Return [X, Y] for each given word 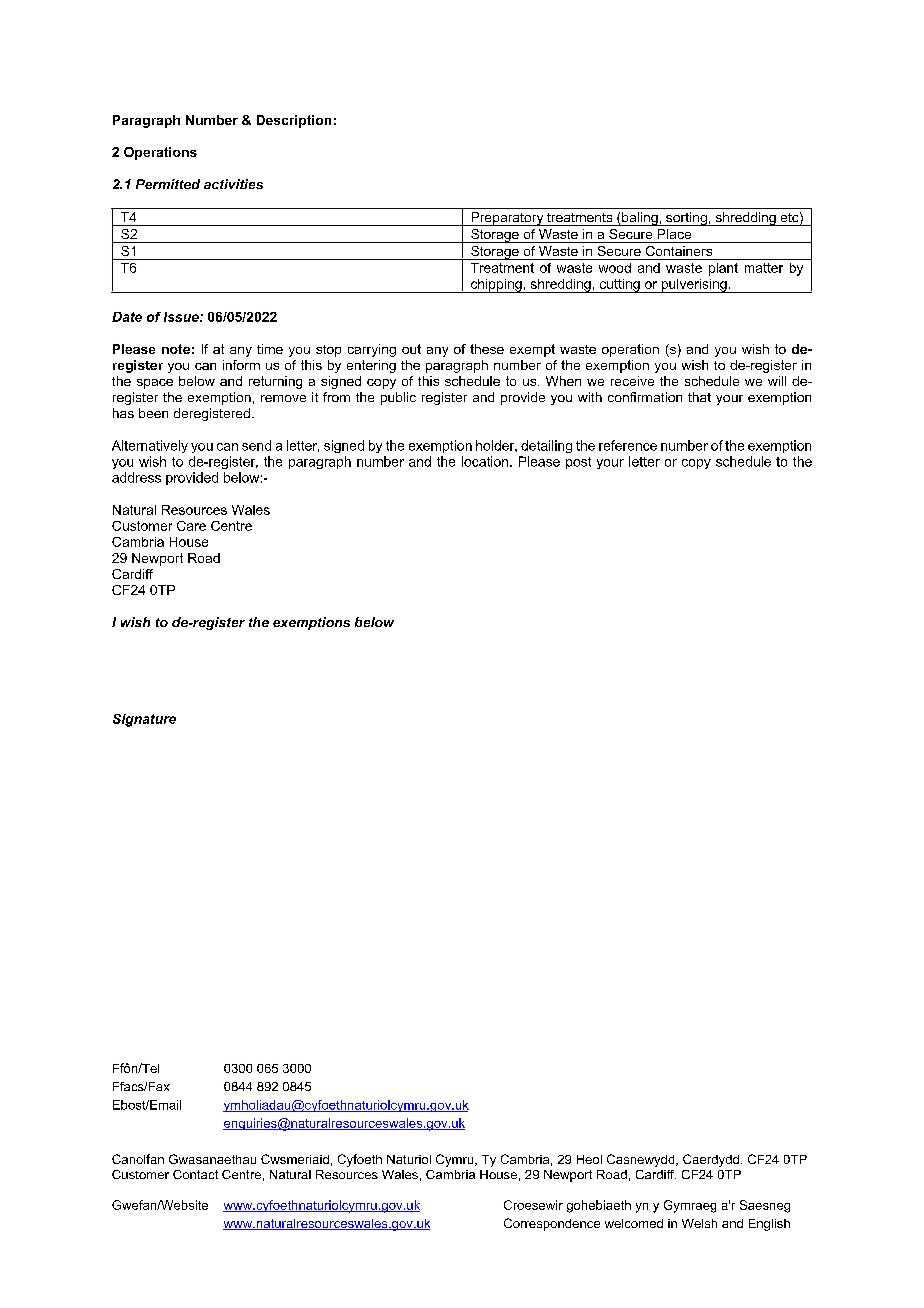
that [699, 397]
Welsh [699, 1223]
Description [294, 121]
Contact [195, 1174]
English [769, 1225]
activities [233, 184]
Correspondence [552, 1224]
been [153, 413]
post [578, 463]
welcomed [634, 1223]
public [398, 398]
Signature [144, 720]
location [486, 461]
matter [764, 268]
